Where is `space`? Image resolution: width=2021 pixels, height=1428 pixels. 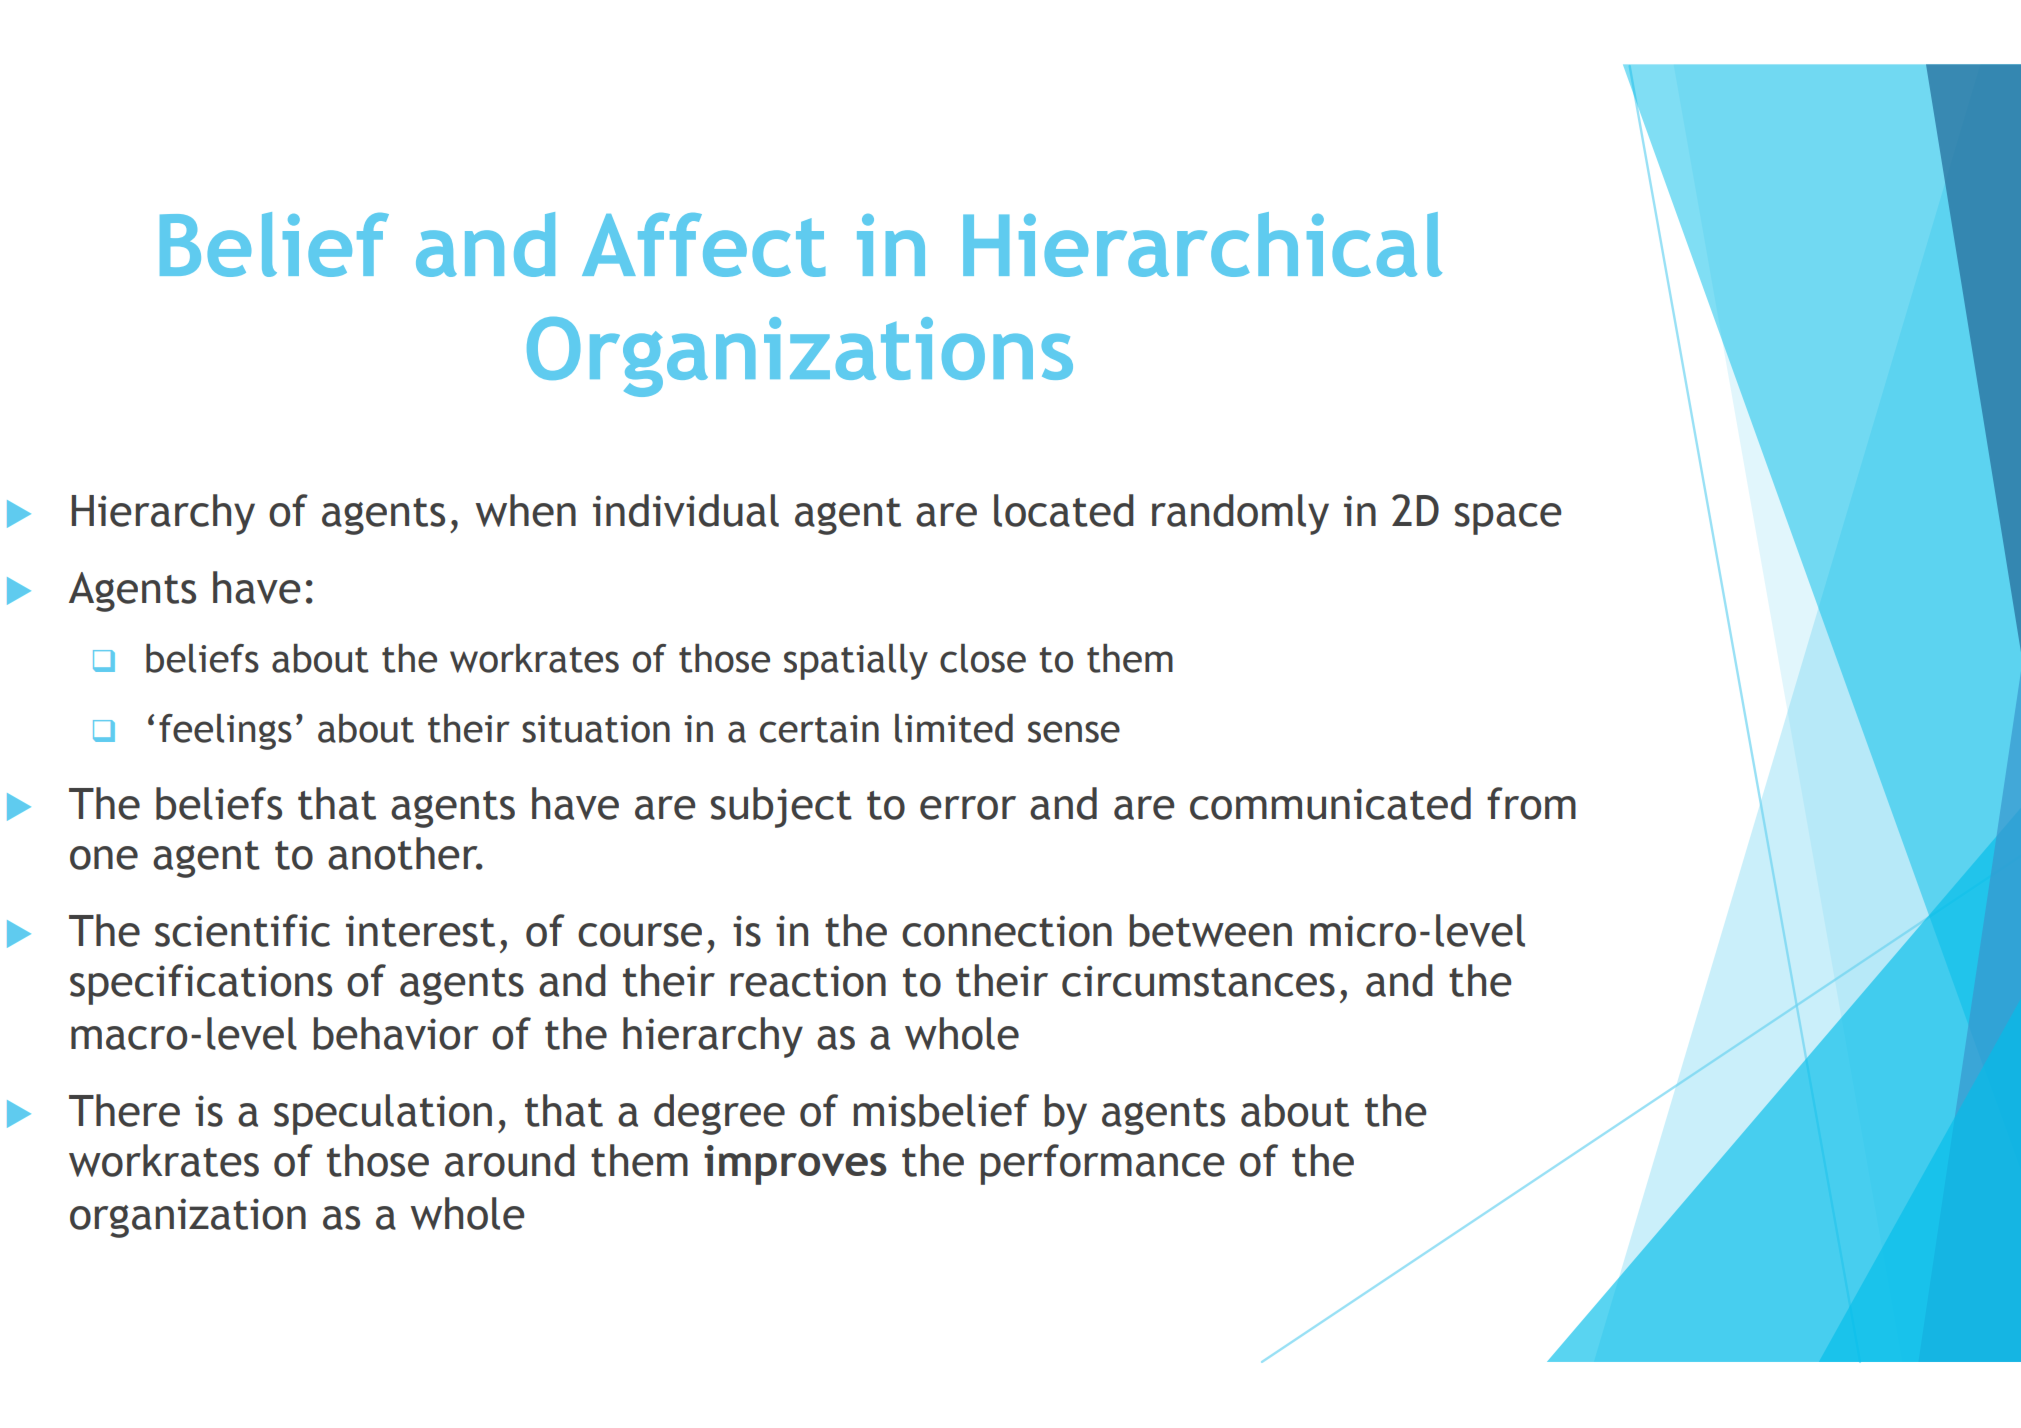
space is located at coordinates (1508, 519).
